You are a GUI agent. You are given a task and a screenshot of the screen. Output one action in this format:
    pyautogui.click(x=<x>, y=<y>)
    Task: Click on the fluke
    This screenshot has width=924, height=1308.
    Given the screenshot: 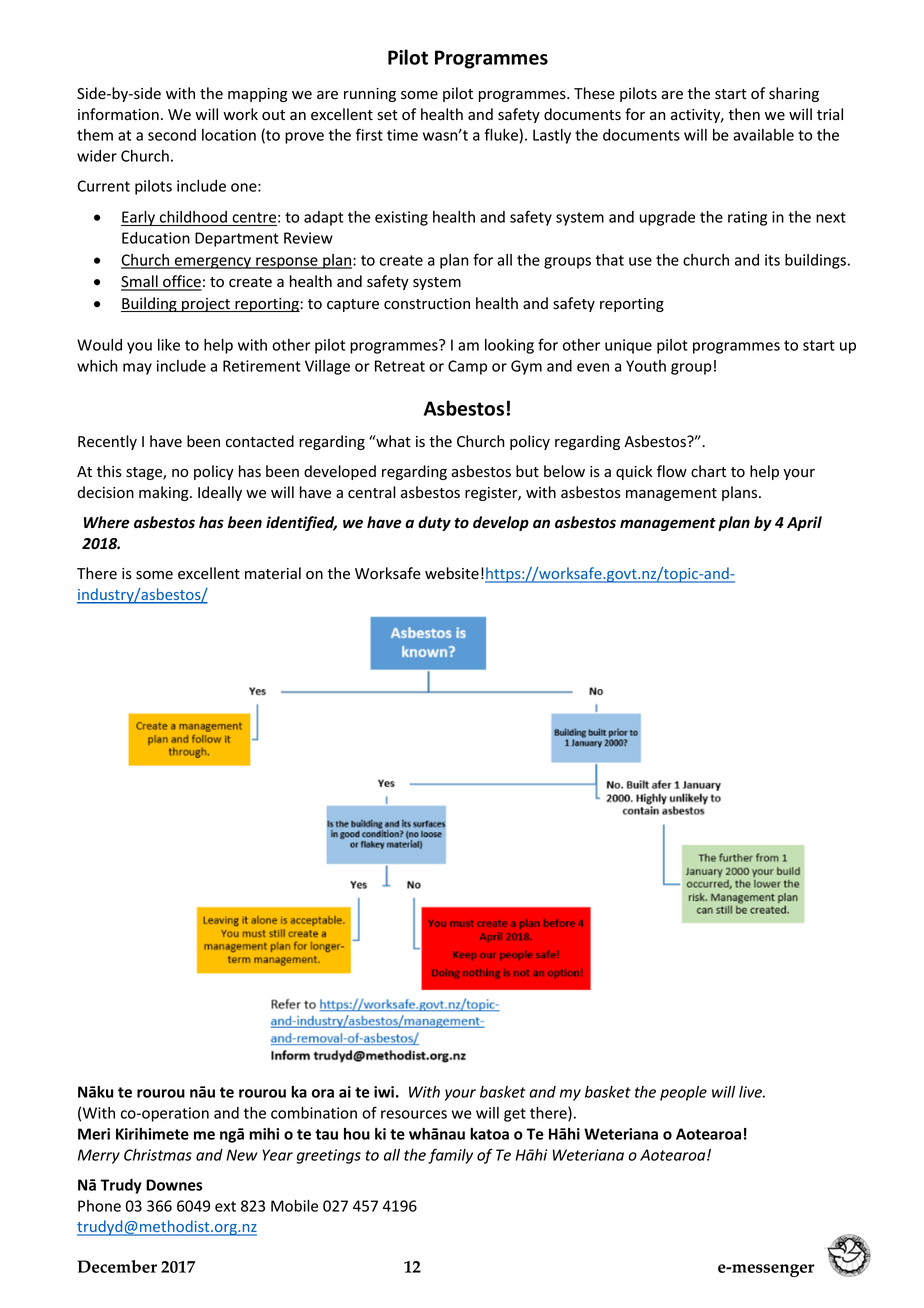 What is the action you would take?
    pyautogui.click(x=501, y=134)
